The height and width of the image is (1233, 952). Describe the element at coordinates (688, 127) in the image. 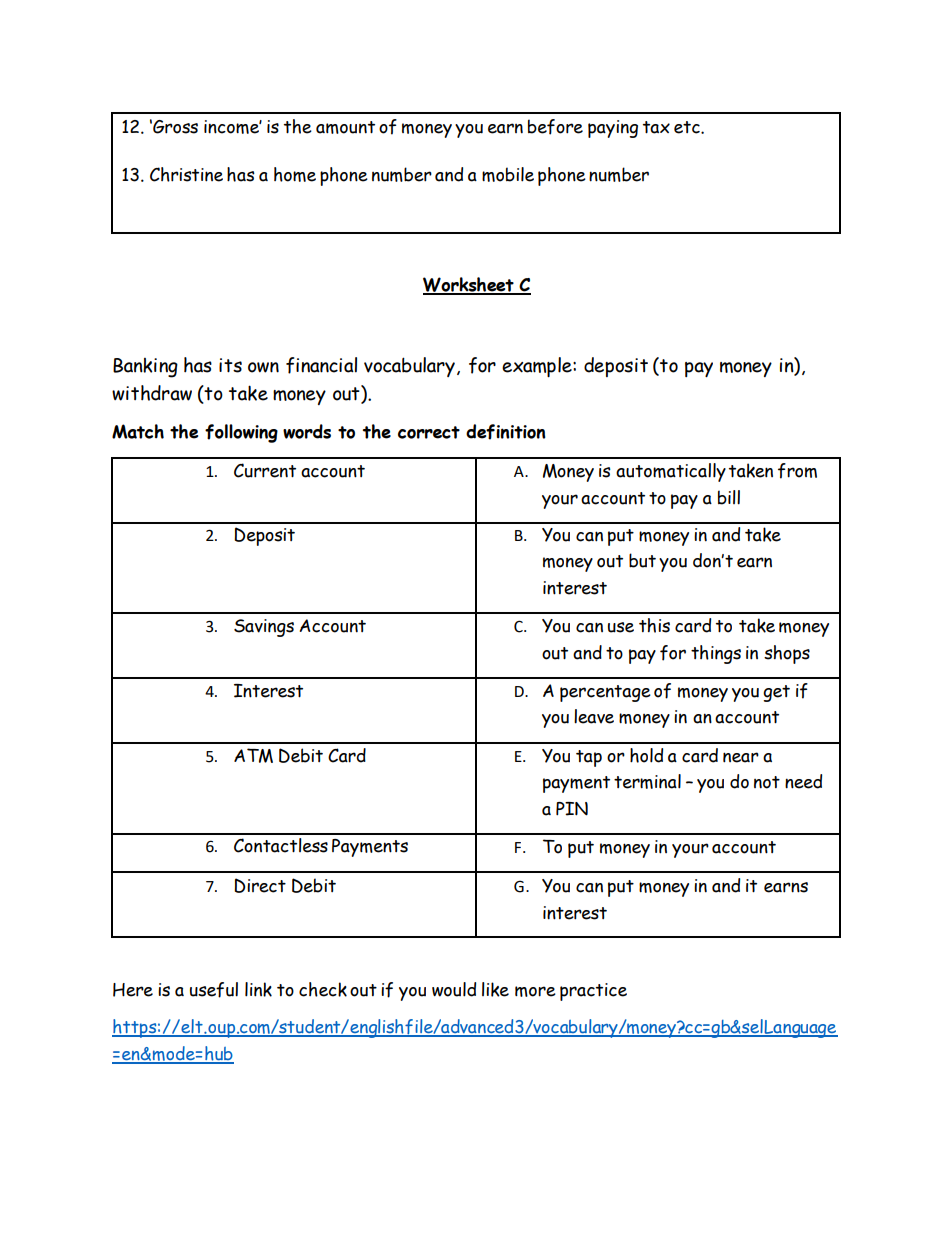

I see `etc` at that location.
